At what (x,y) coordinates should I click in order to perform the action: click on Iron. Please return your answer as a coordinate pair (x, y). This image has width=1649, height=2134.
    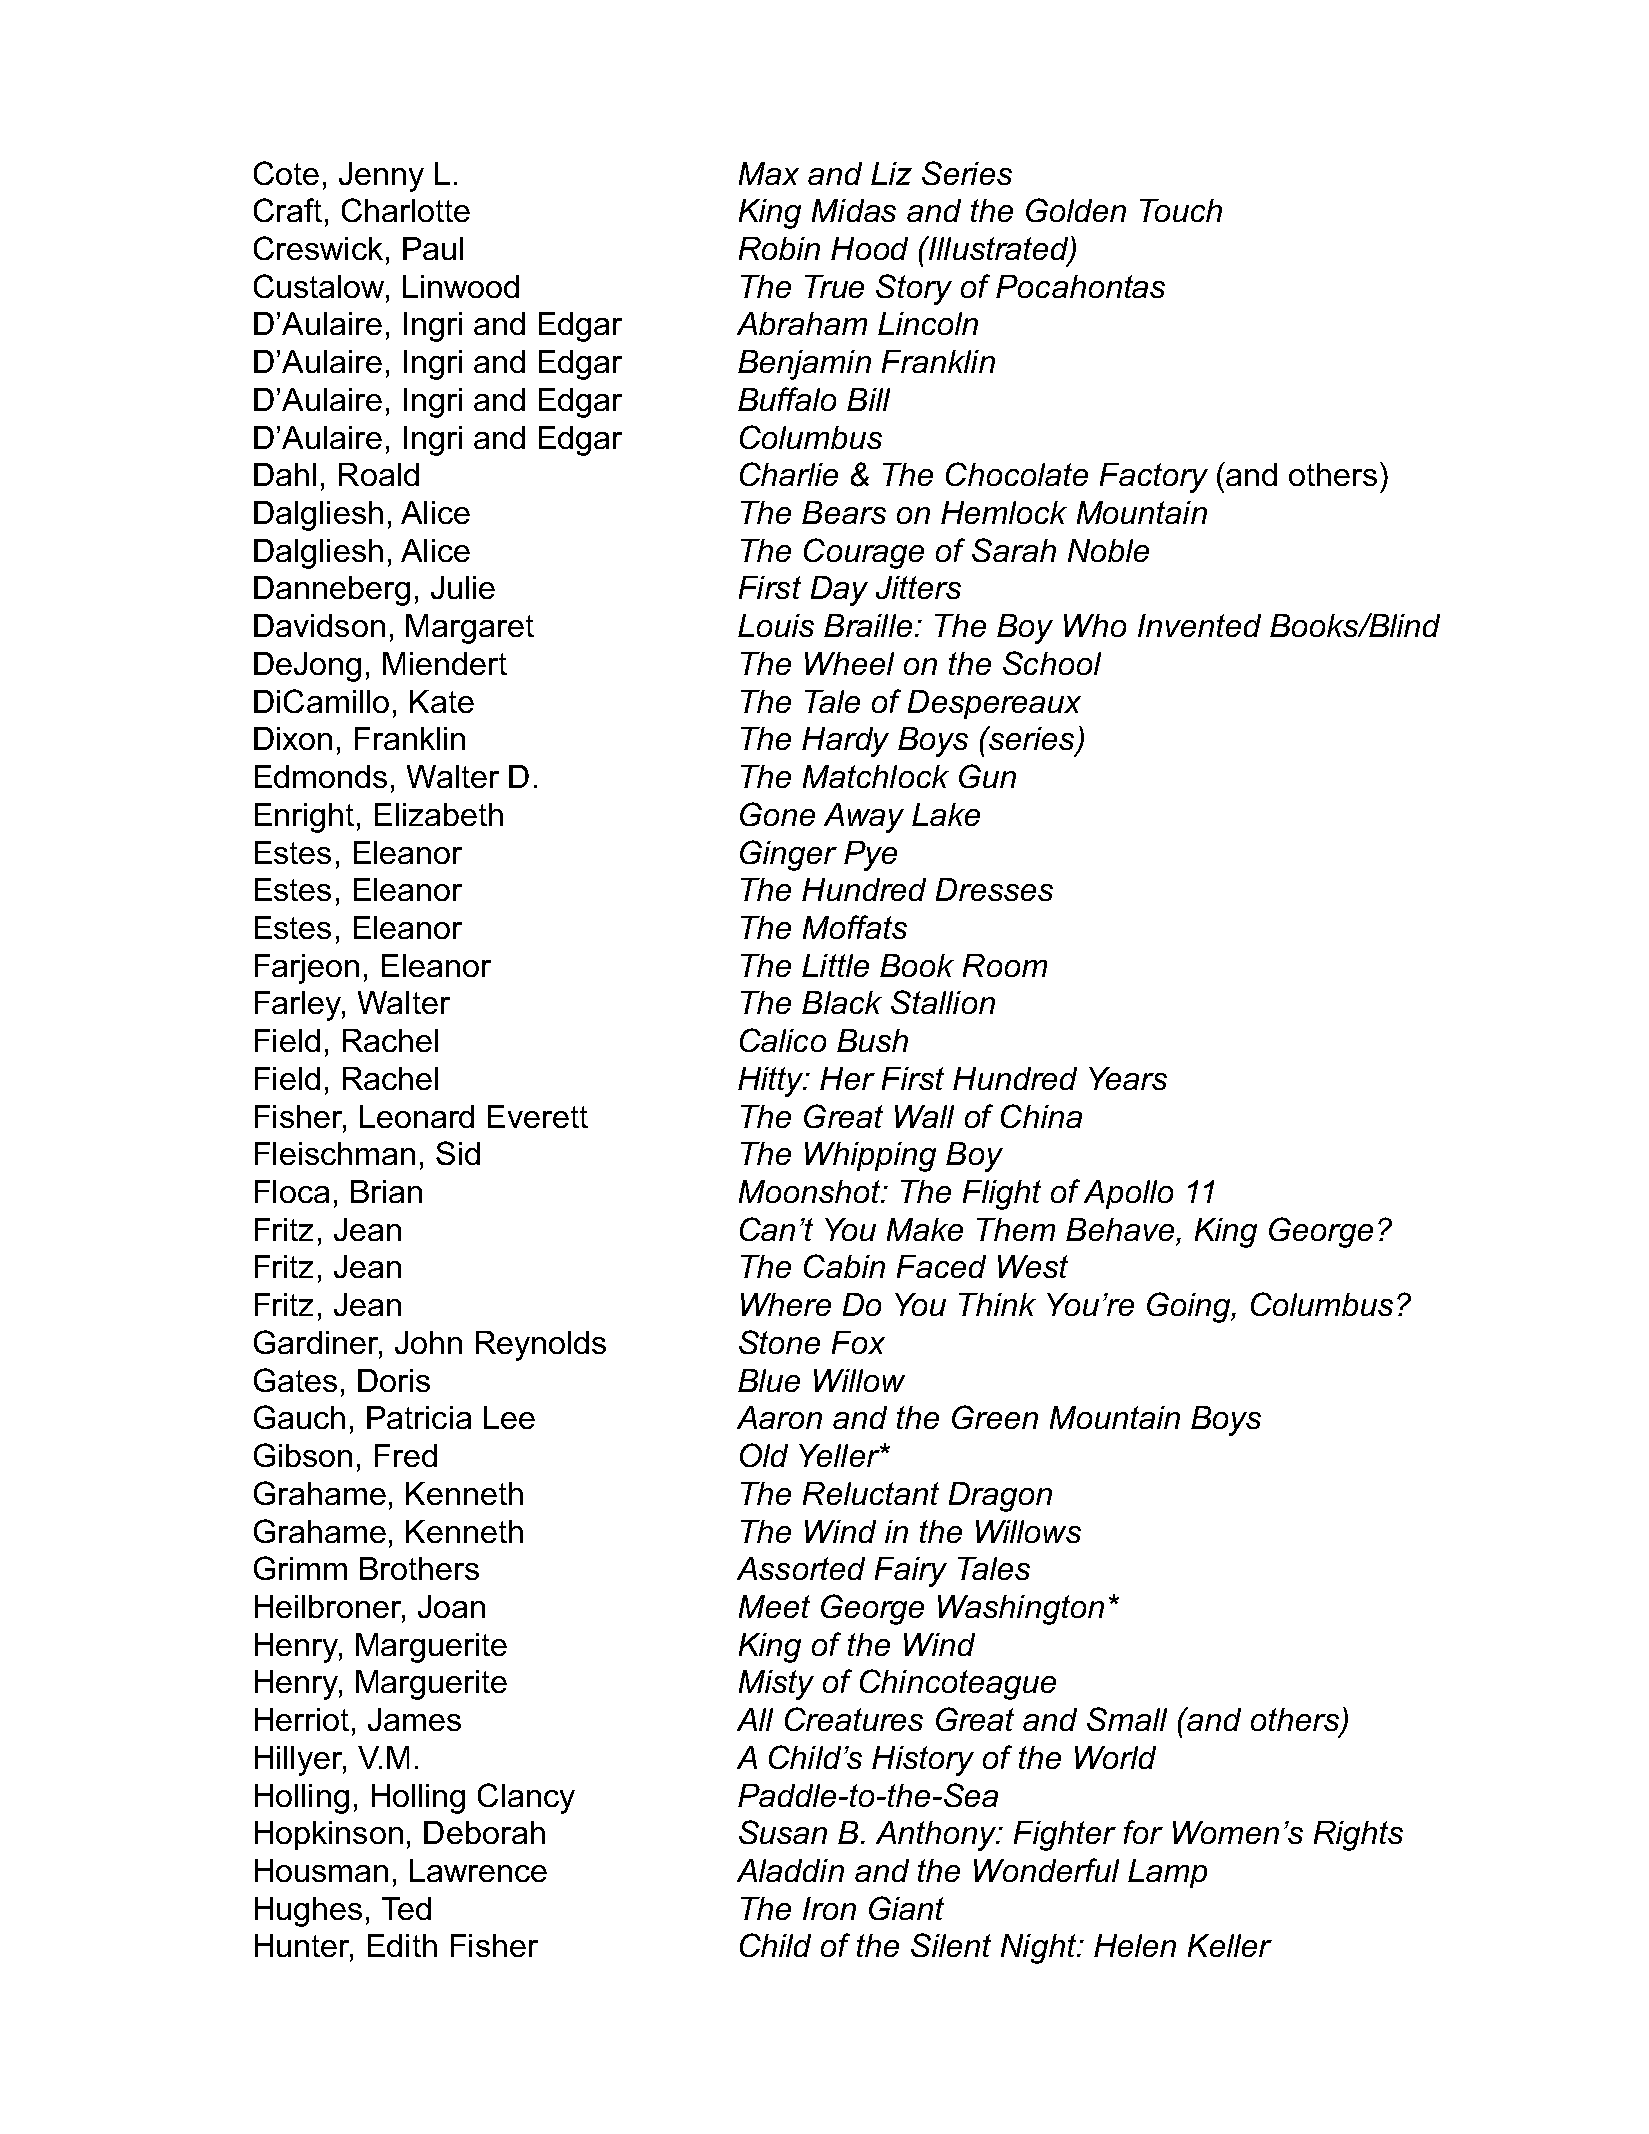
    Looking at the image, I should click on (829, 1908).
